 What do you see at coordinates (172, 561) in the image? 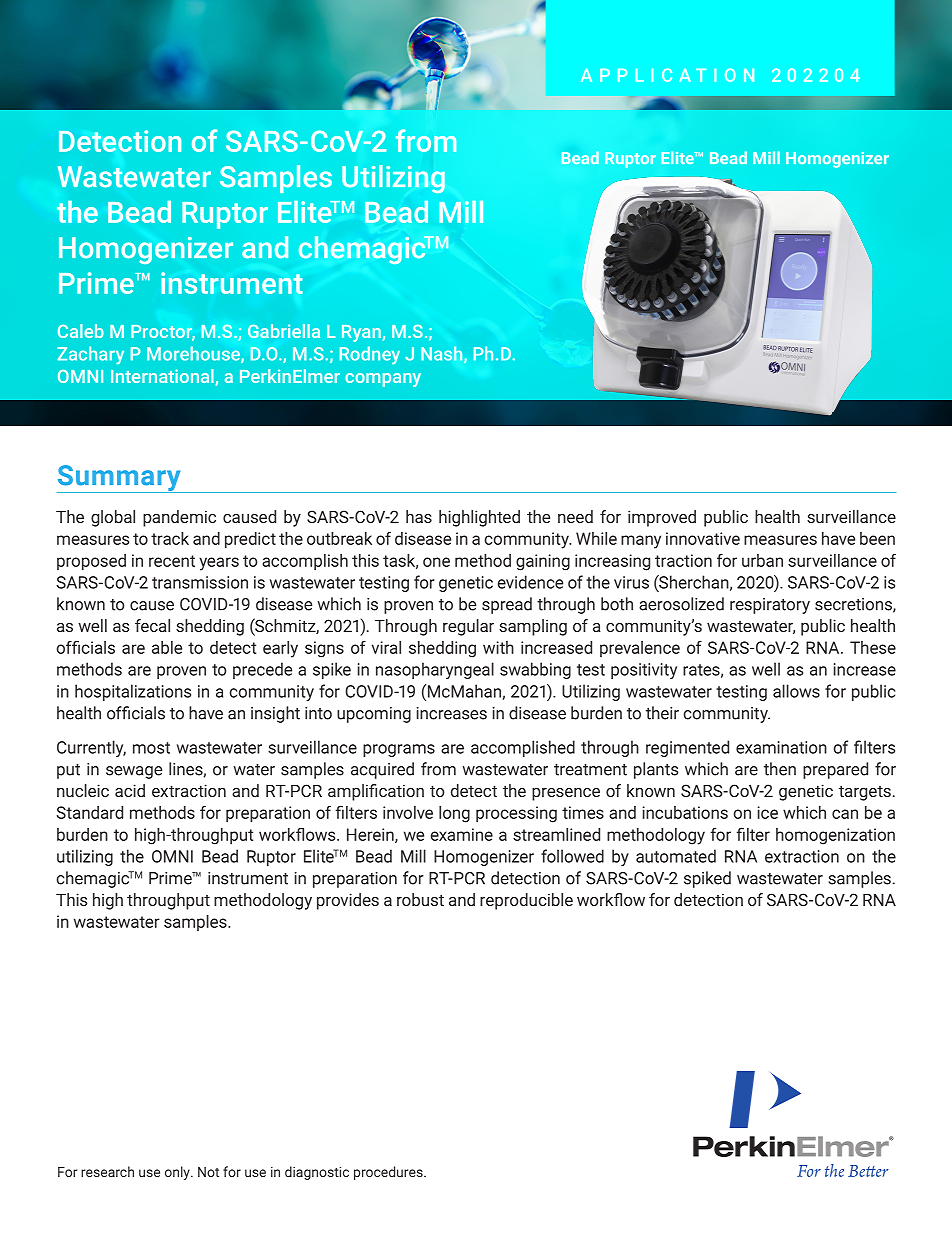
I see `recent` at bounding box center [172, 561].
